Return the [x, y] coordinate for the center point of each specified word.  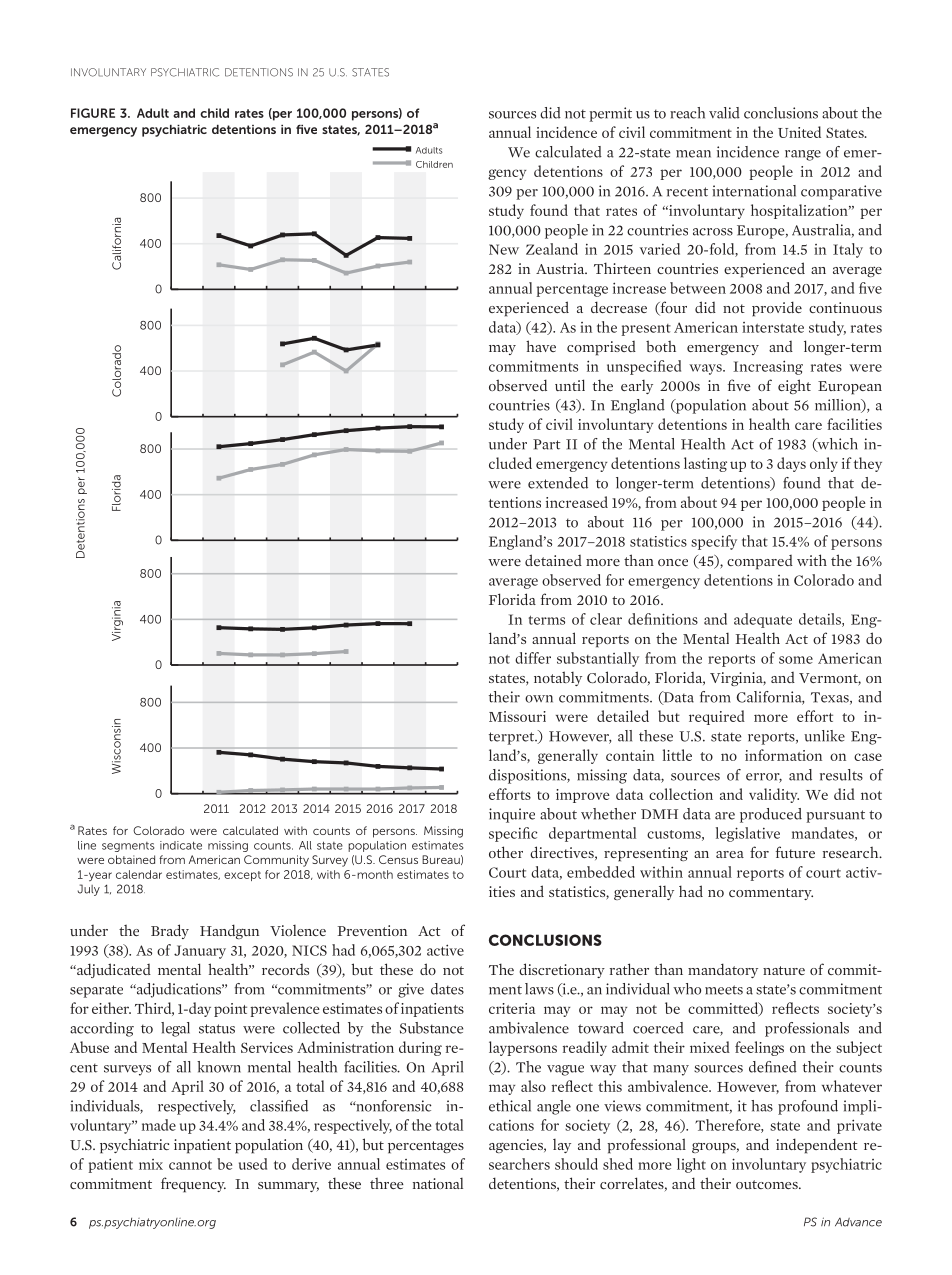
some [796, 660]
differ [533, 658]
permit [610, 114]
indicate [181, 845]
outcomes [768, 1184]
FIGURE [93, 113]
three [387, 1183]
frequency [193, 1185]
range [803, 155]
